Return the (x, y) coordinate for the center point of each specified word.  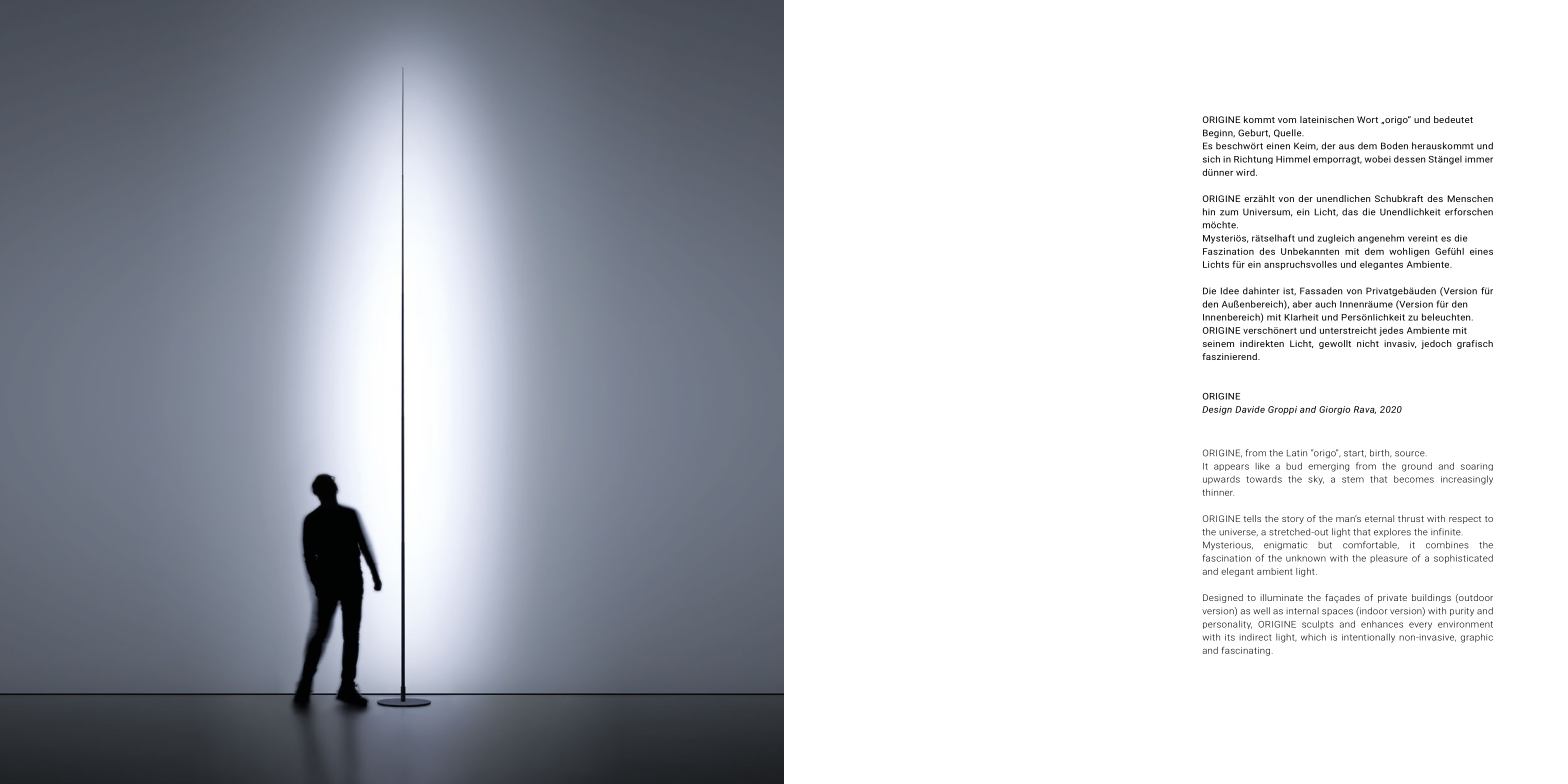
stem (1353, 479)
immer (1479, 159)
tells (1252, 518)
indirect (1255, 637)
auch (1325, 304)
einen (1278, 146)
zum (1229, 213)
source (1410, 454)
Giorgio (1334, 410)
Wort (1367, 119)
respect (1465, 520)
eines (1481, 251)
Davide (1250, 409)
